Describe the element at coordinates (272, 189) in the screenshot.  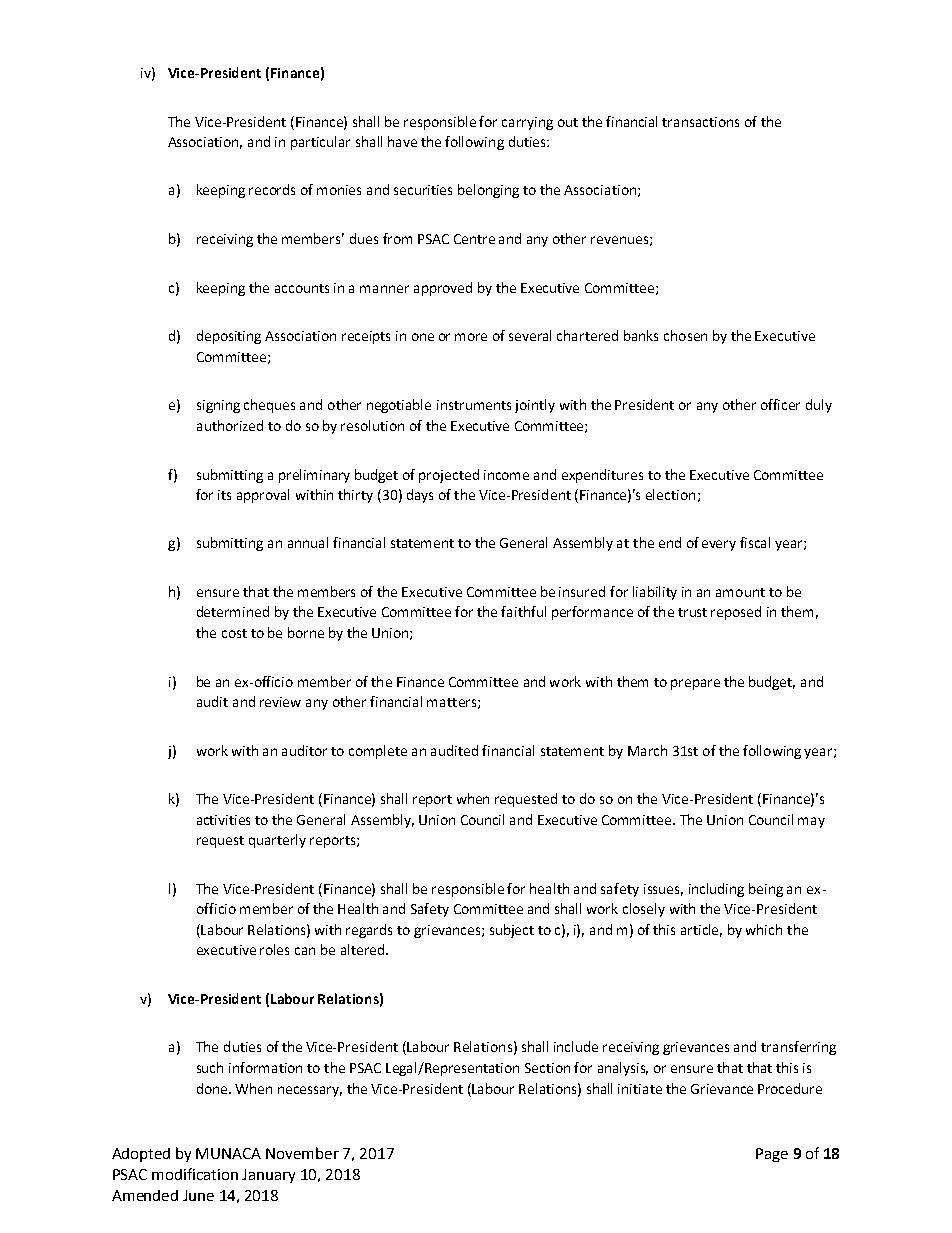
I see `records` at that location.
